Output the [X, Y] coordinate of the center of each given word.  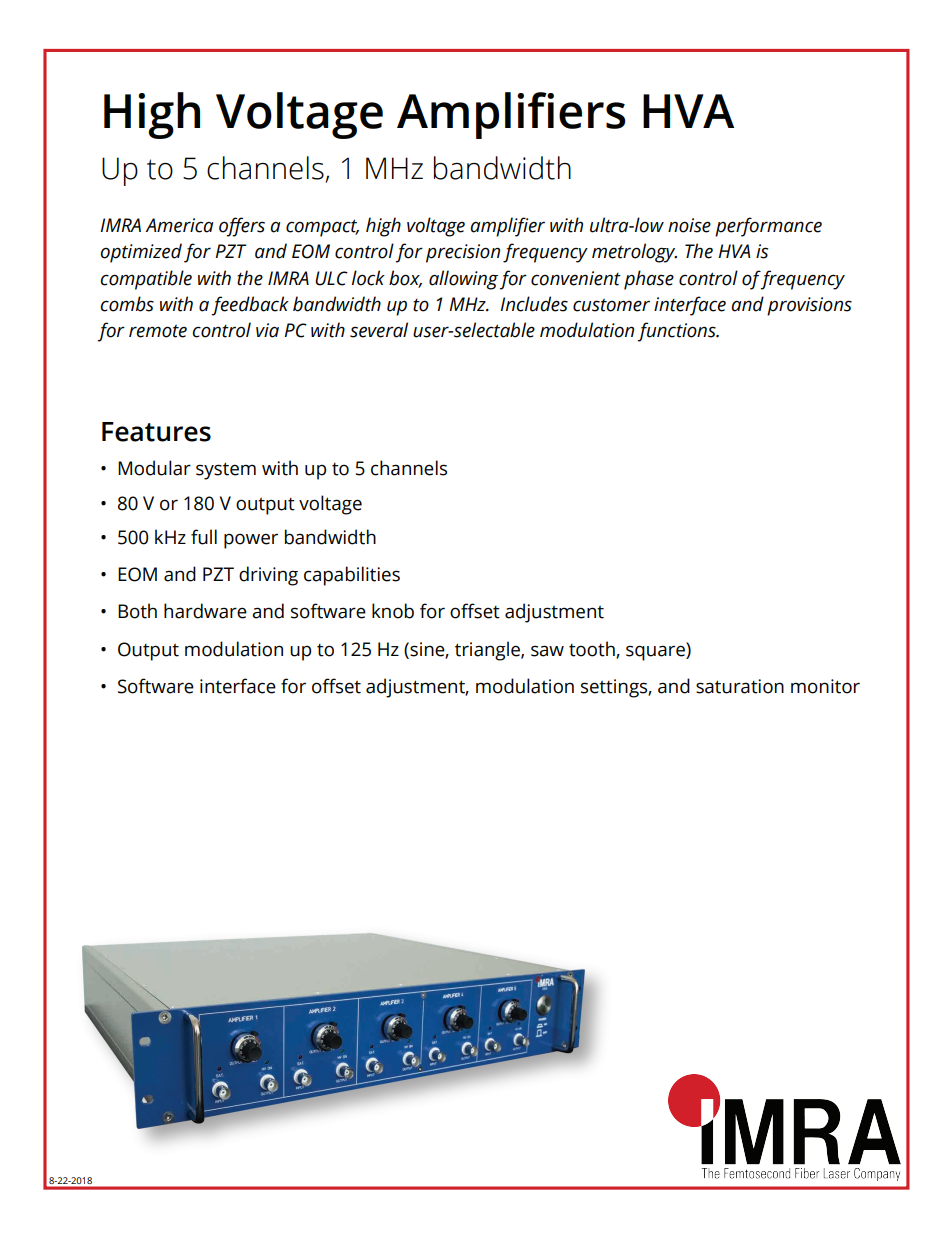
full [204, 537]
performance [768, 227]
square [656, 652]
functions [677, 332]
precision [463, 253]
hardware [205, 611]
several [379, 330]
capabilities [352, 576]
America [179, 225]
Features [156, 432]
